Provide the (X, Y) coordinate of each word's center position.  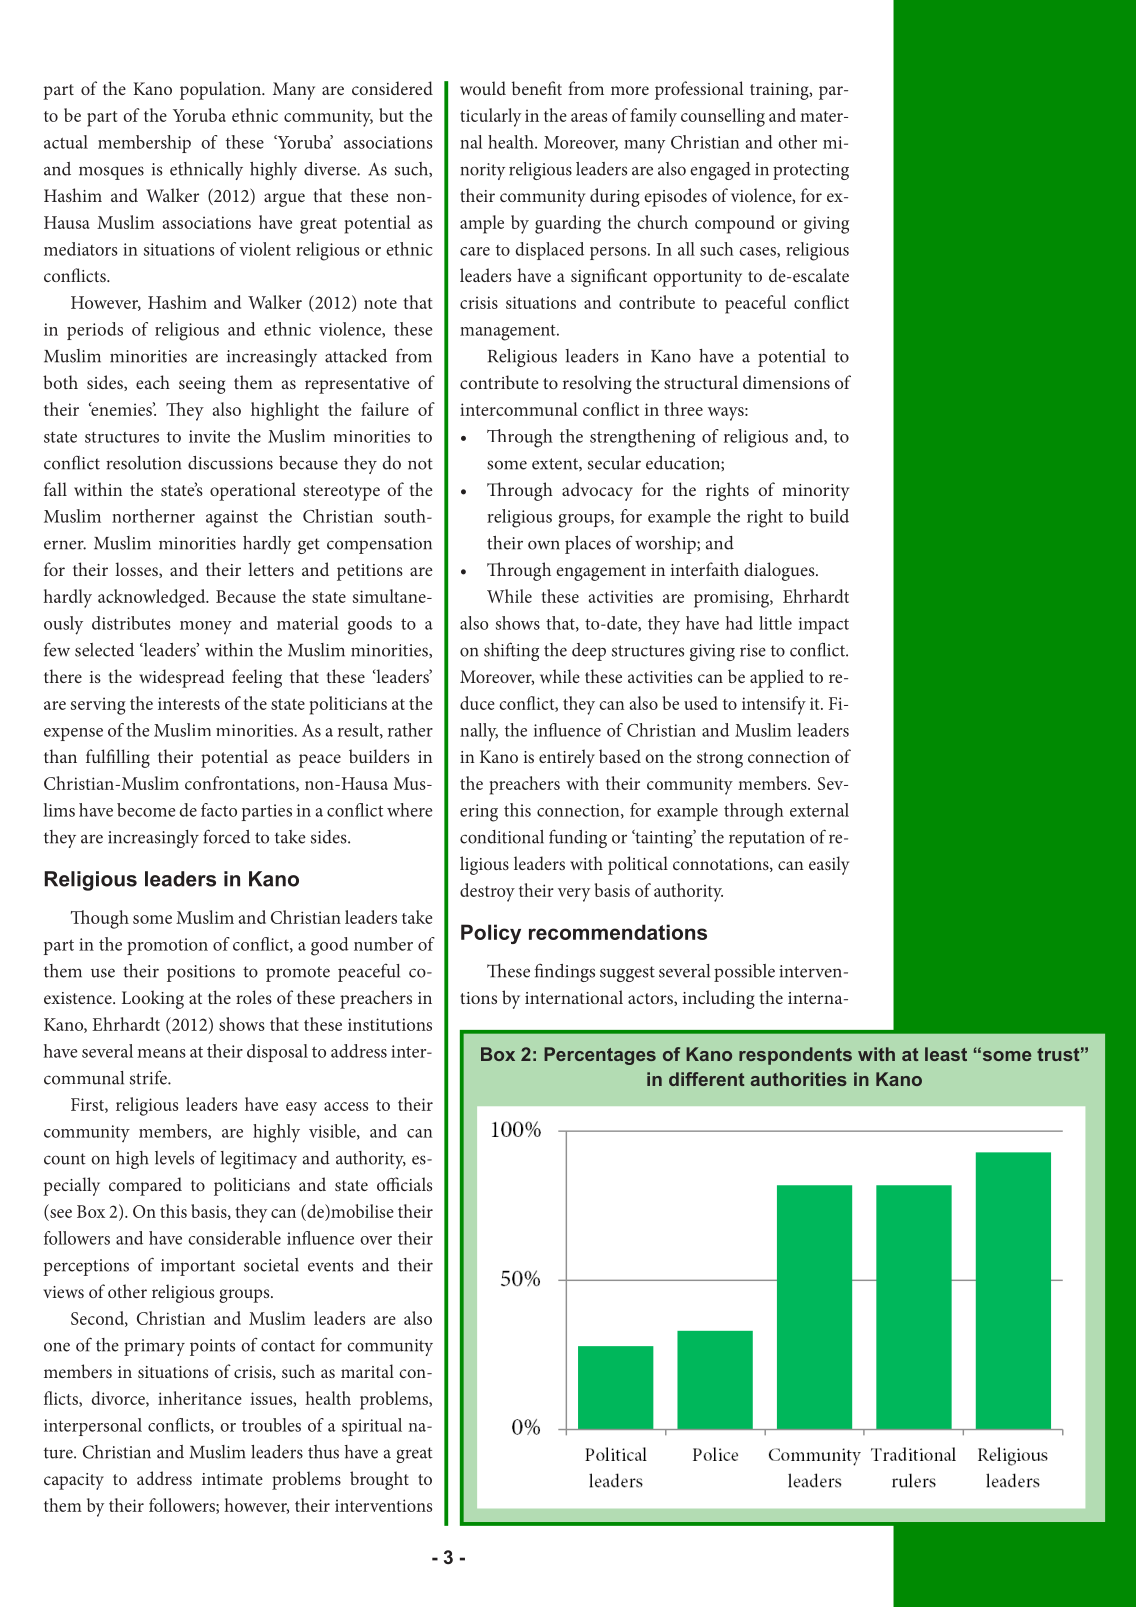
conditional (502, 837)
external (819, 810)
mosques (111, 173)
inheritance (200, 1398)
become (146, 810)
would (483, 88)
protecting (811, 171)
